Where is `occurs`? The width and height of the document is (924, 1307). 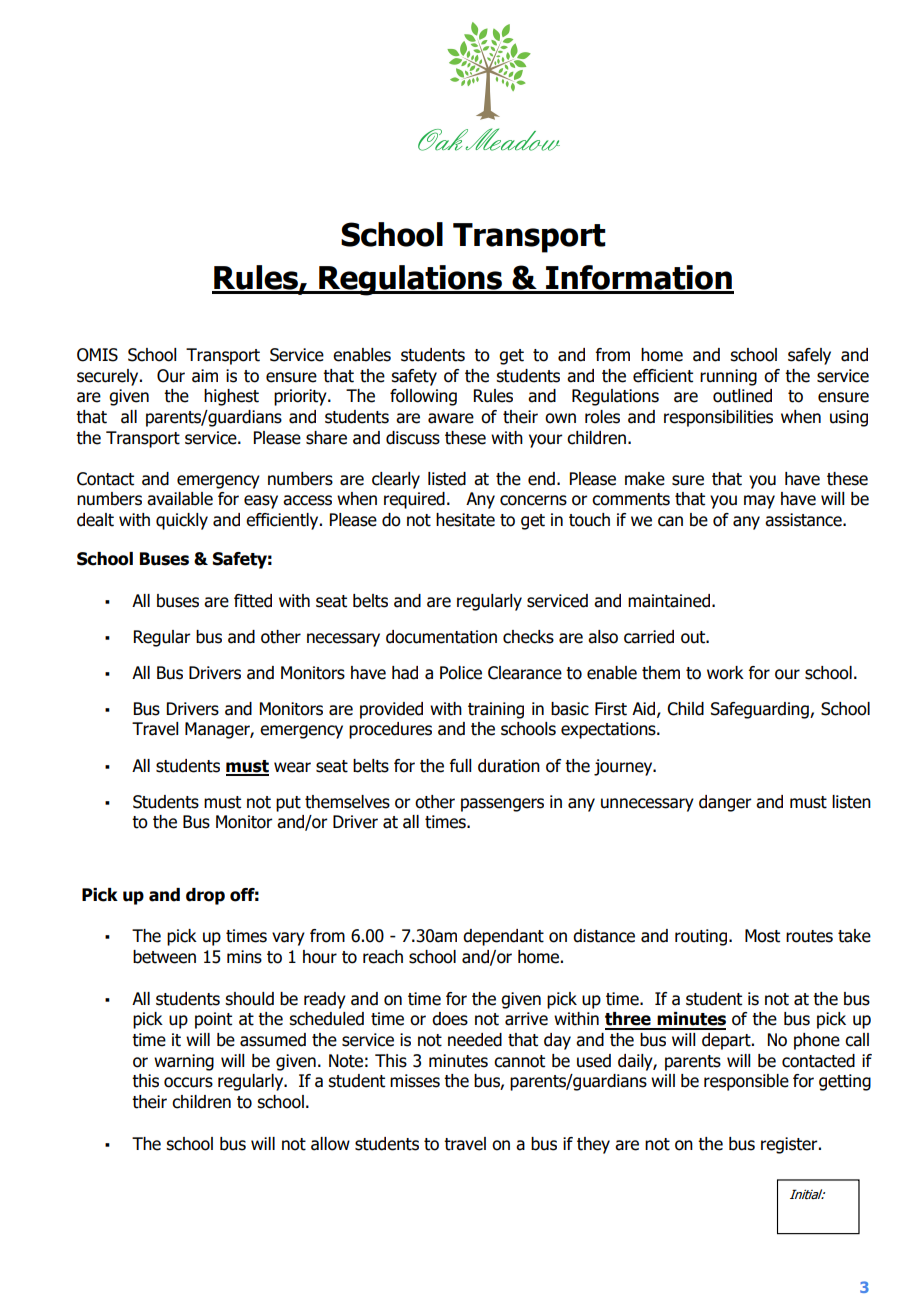
occurs is located at coordinates (188, 1082).
